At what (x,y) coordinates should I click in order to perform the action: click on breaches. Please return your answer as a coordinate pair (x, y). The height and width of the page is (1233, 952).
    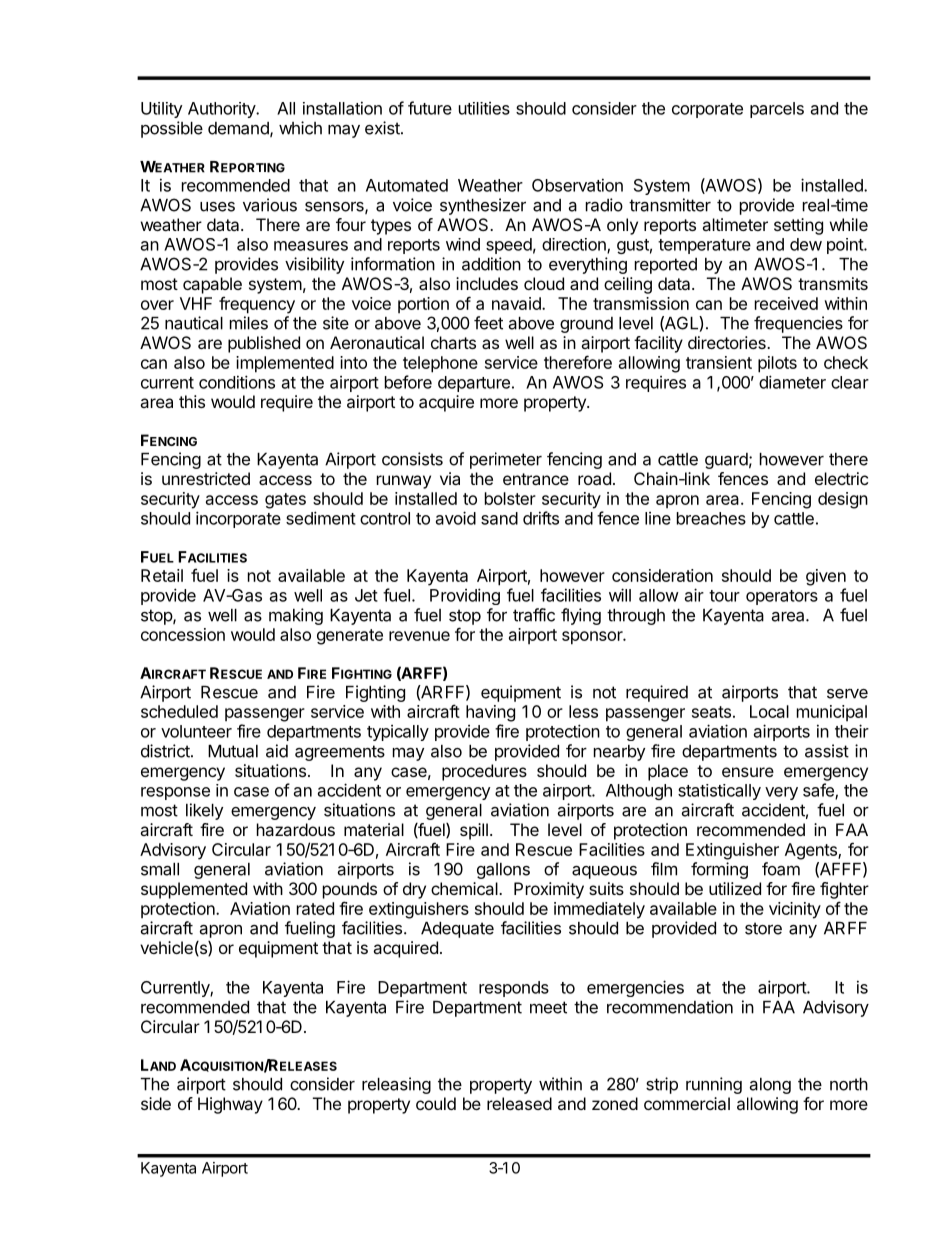
    Looking at the image, I should click on (711, 518).
